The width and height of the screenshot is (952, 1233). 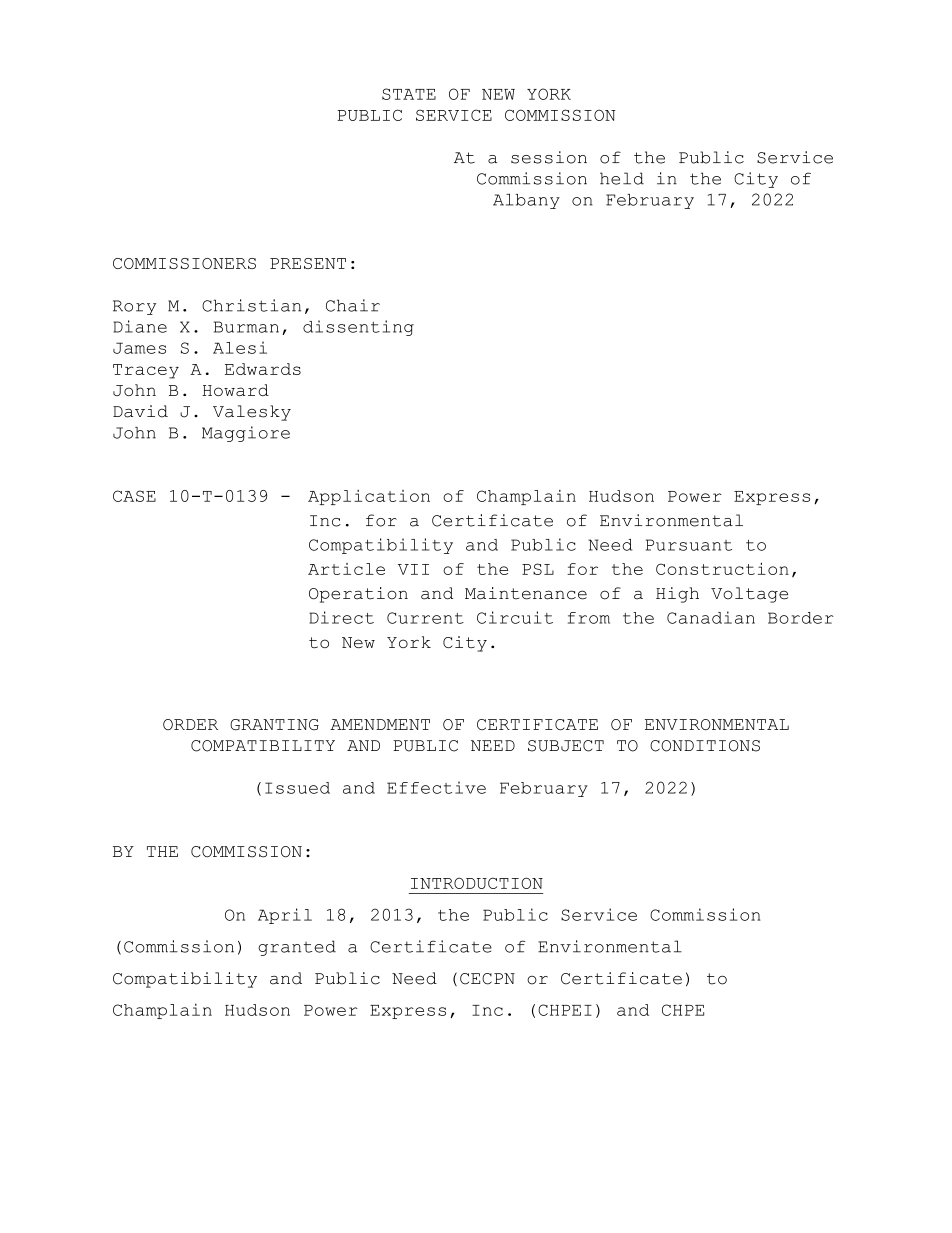 I want to click on STATE, so click(x=409, y=94).
